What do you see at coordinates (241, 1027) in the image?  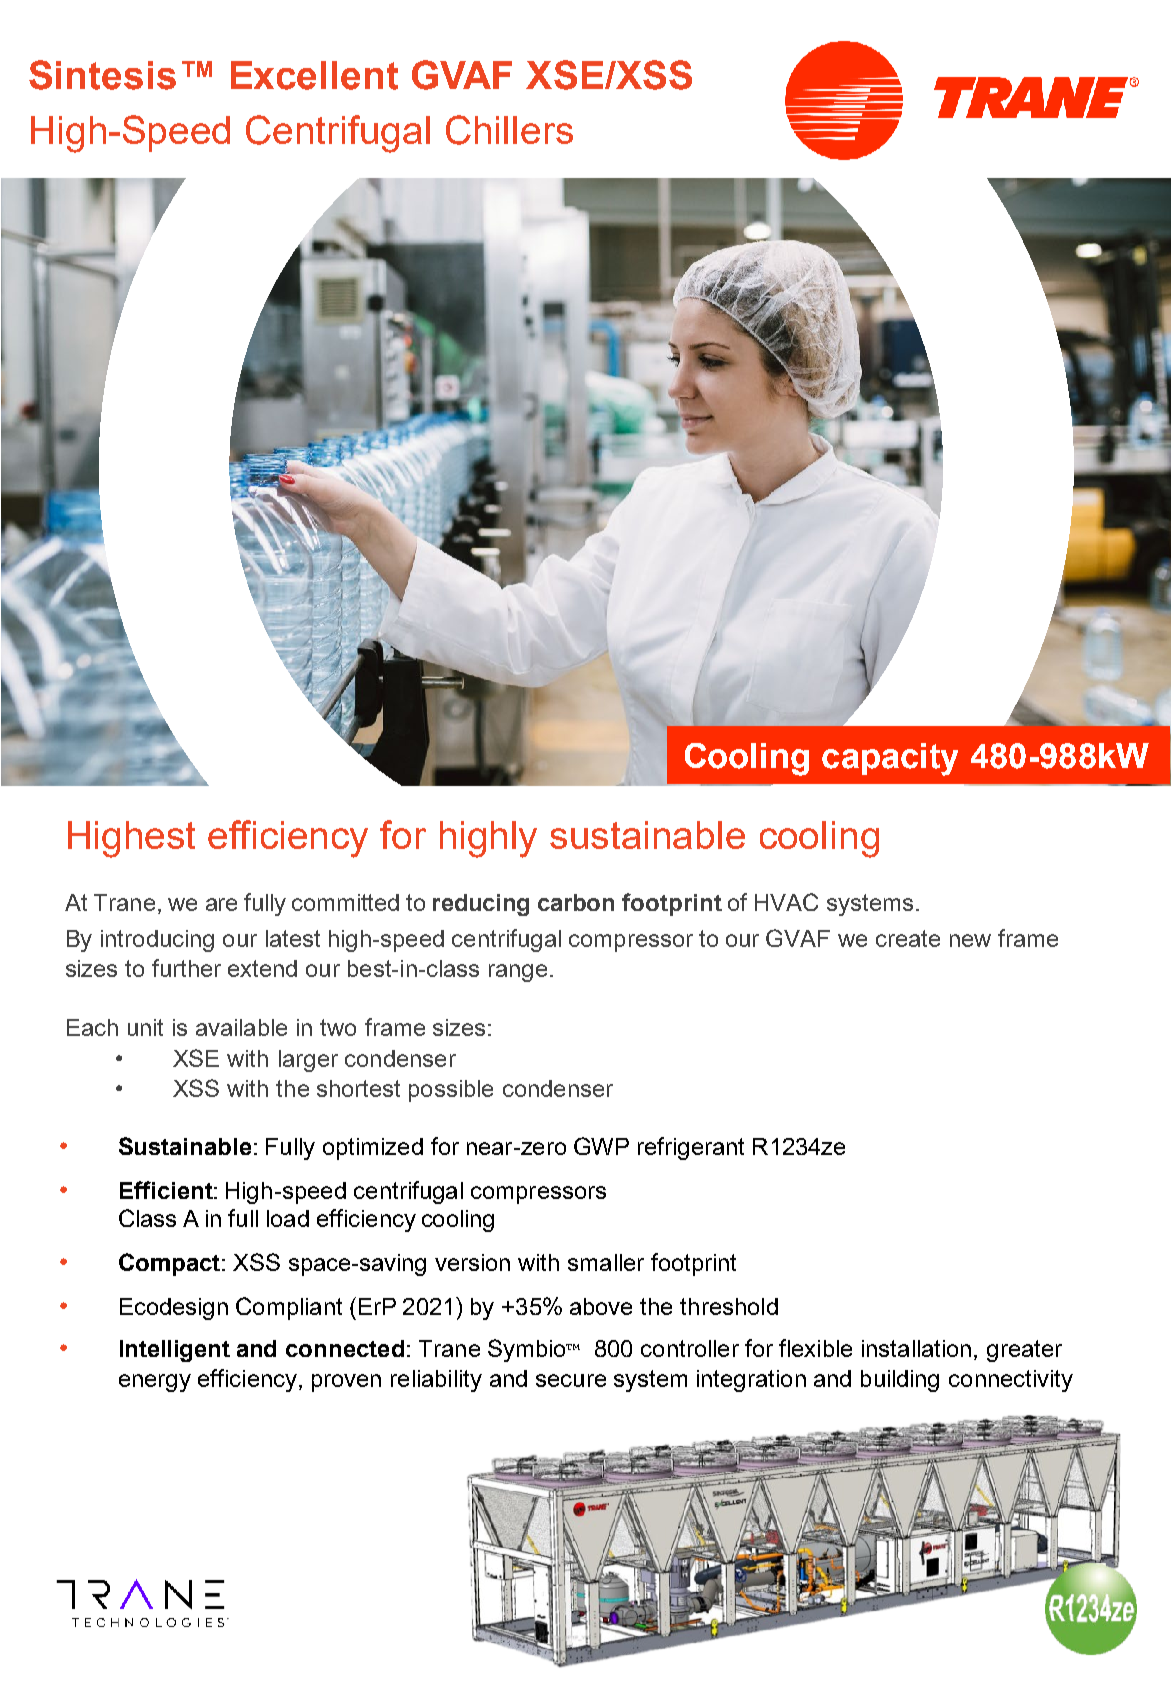 I see `available` at bounding box center [241, 1027].
